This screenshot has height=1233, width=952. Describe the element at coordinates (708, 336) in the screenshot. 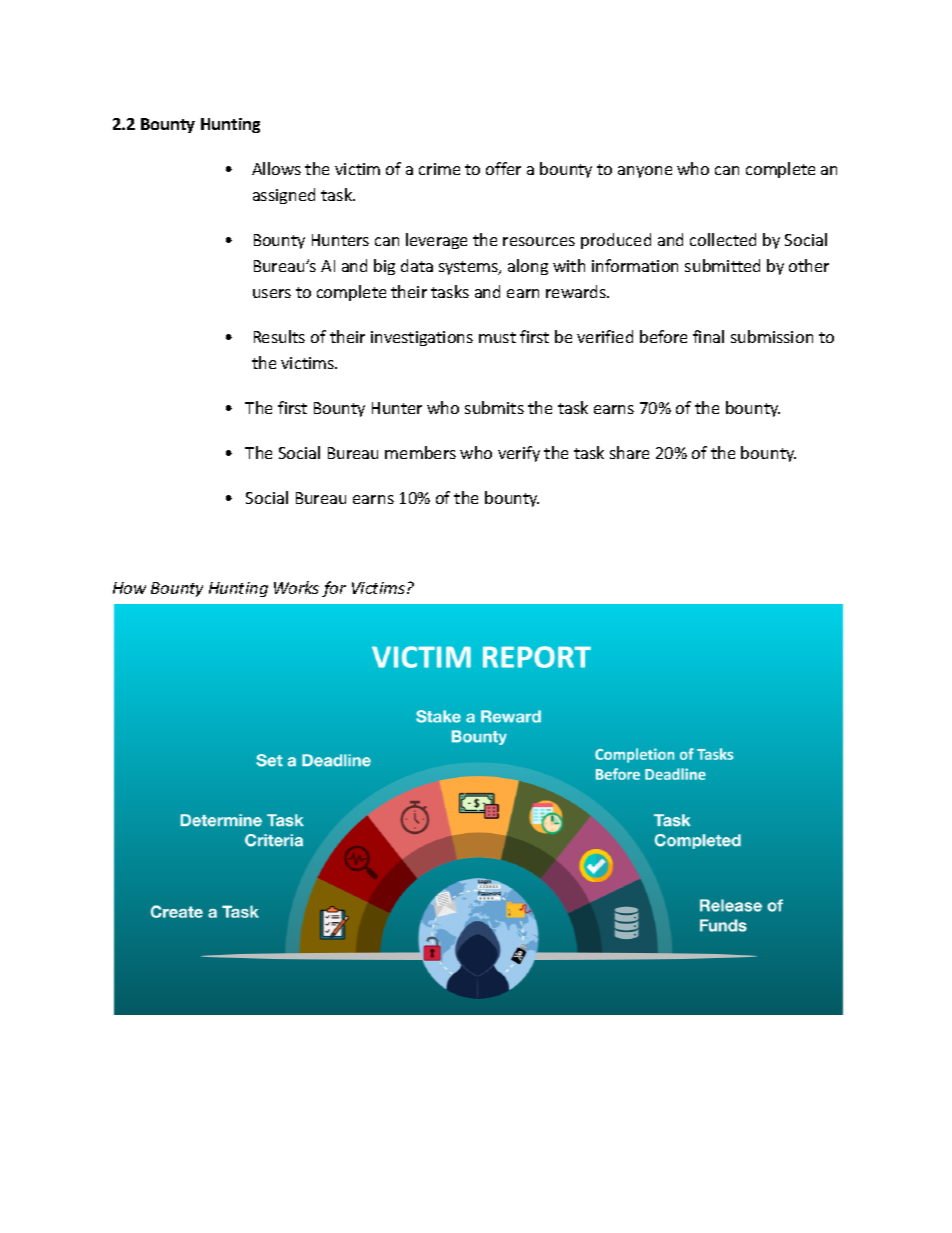

I see `final` at that location.
